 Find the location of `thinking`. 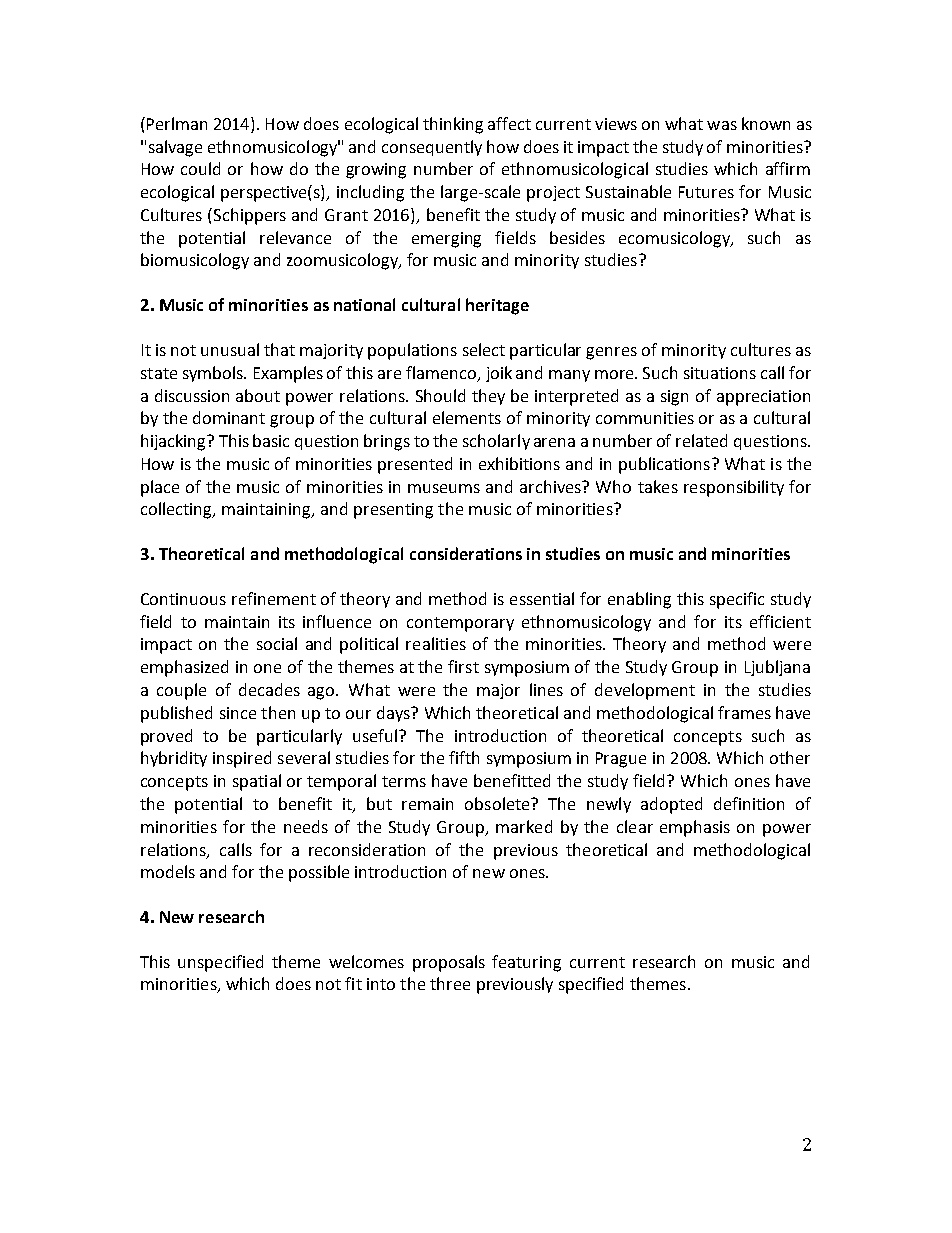

thinking is located at coordinates (453, 125).
